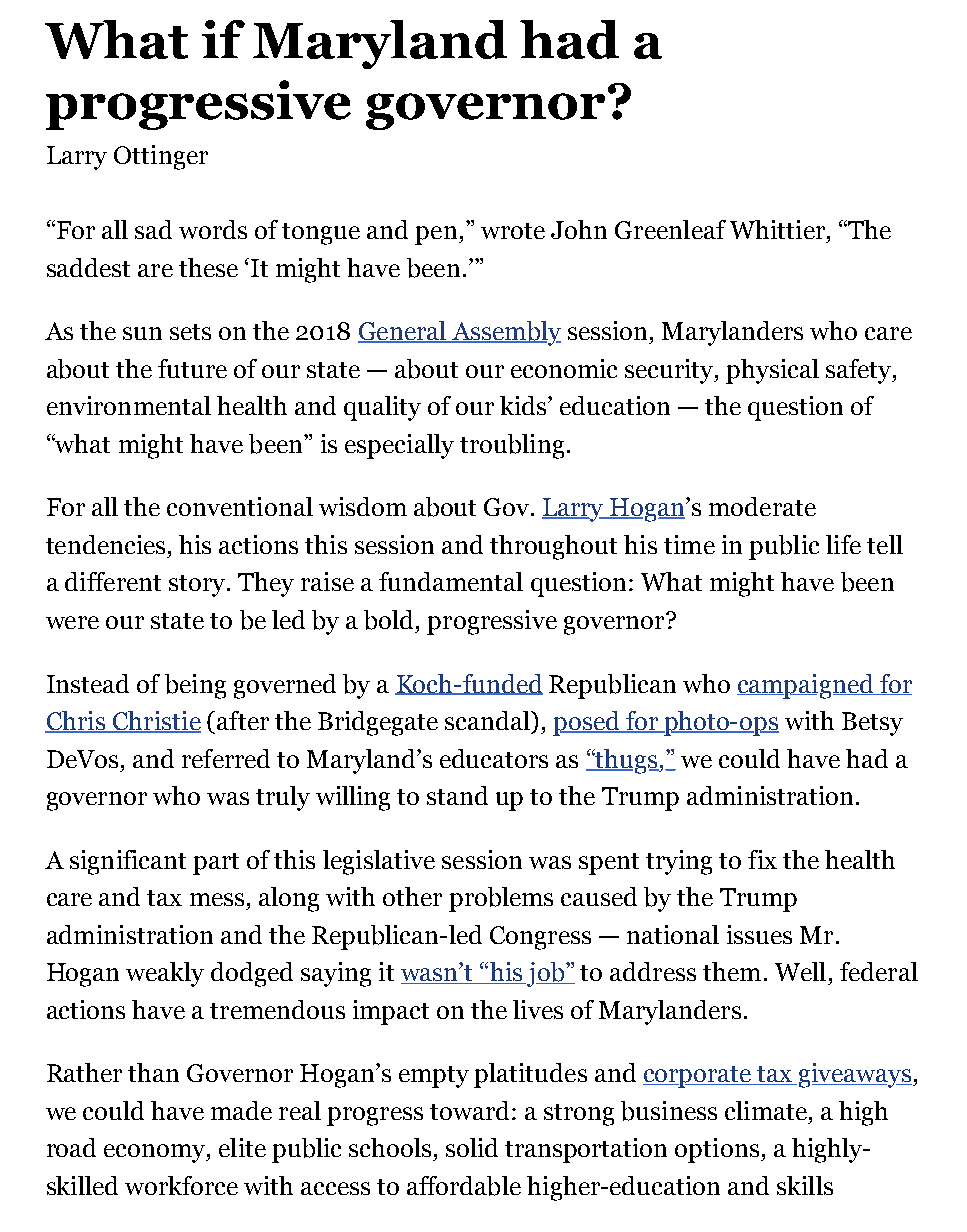  What do you see at coordinates (762, 506) in the document?
I see `moderate` at bounding box center [762, 506].
